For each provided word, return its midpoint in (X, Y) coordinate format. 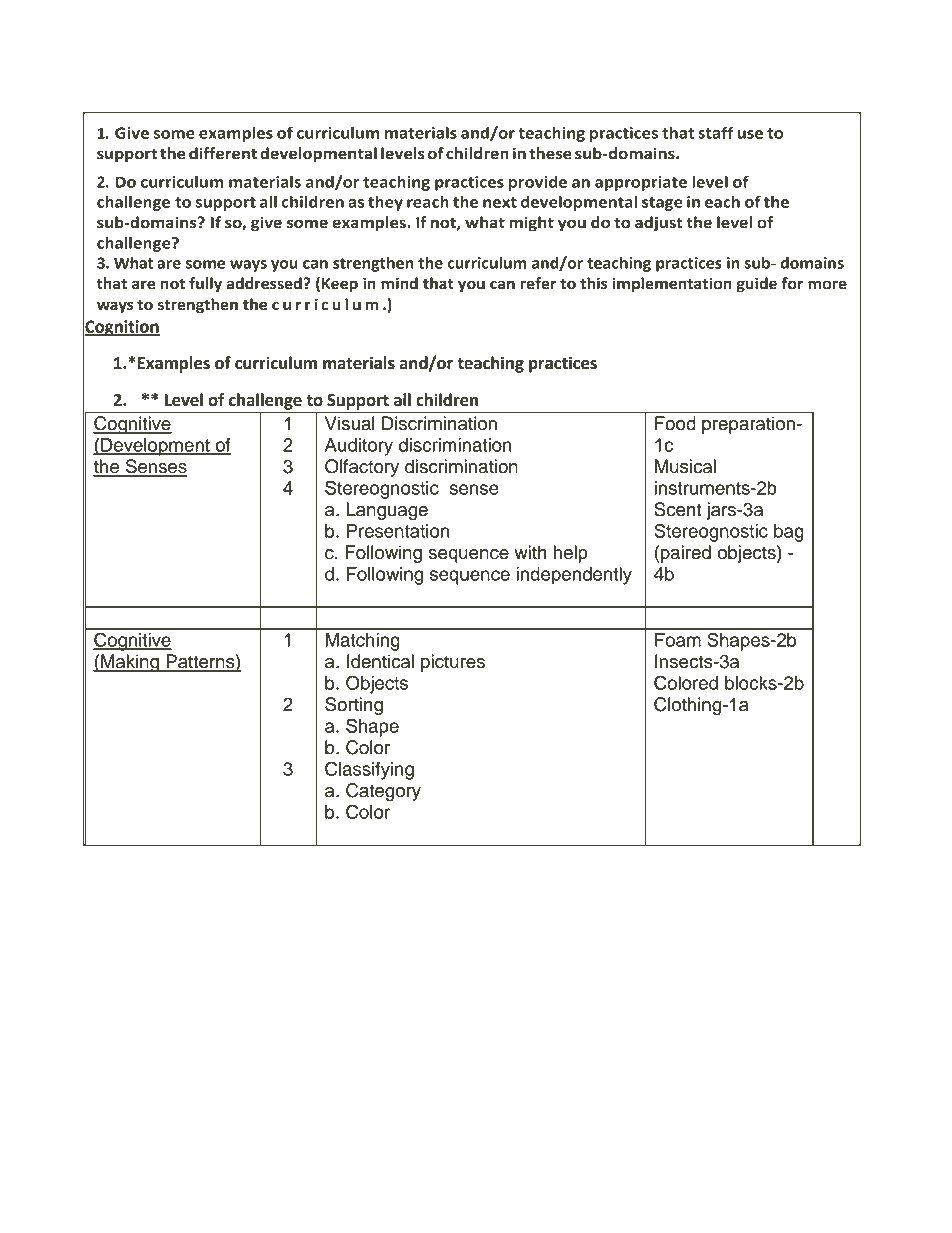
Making (130, 663)
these (550, 153)
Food (675, 423)
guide (756, 285)
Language (387, 511)
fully (205, 285)
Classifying (369, 770)
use (750, 134)
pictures (453, 663)
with (530, 552)
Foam (678, 640)
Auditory (359, 447)
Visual (350, 423)
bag (789, 533)
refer (538, 283)
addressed (264, 283)
